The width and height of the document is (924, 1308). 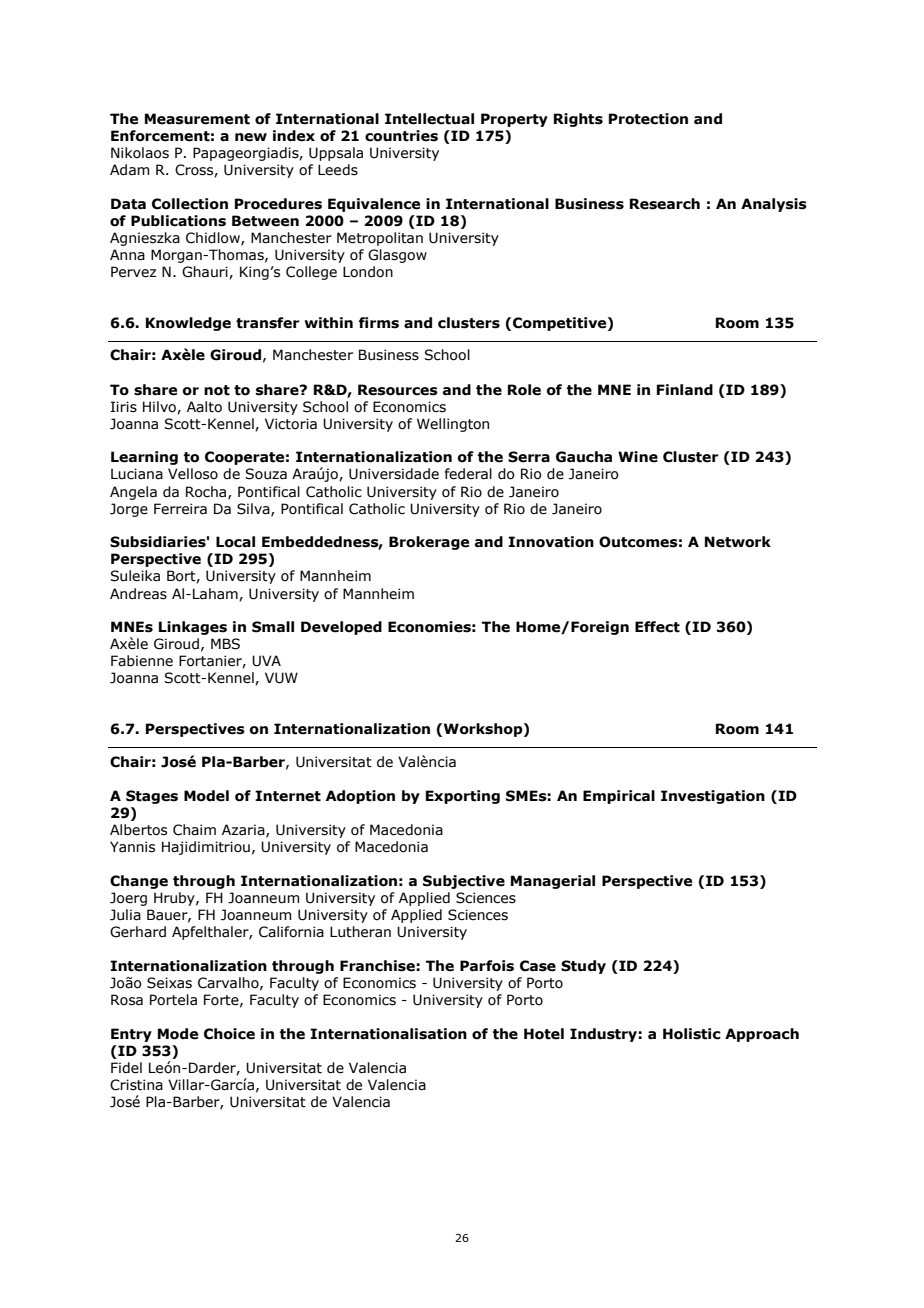 I want to click on not, so click(x=217, y=390).
